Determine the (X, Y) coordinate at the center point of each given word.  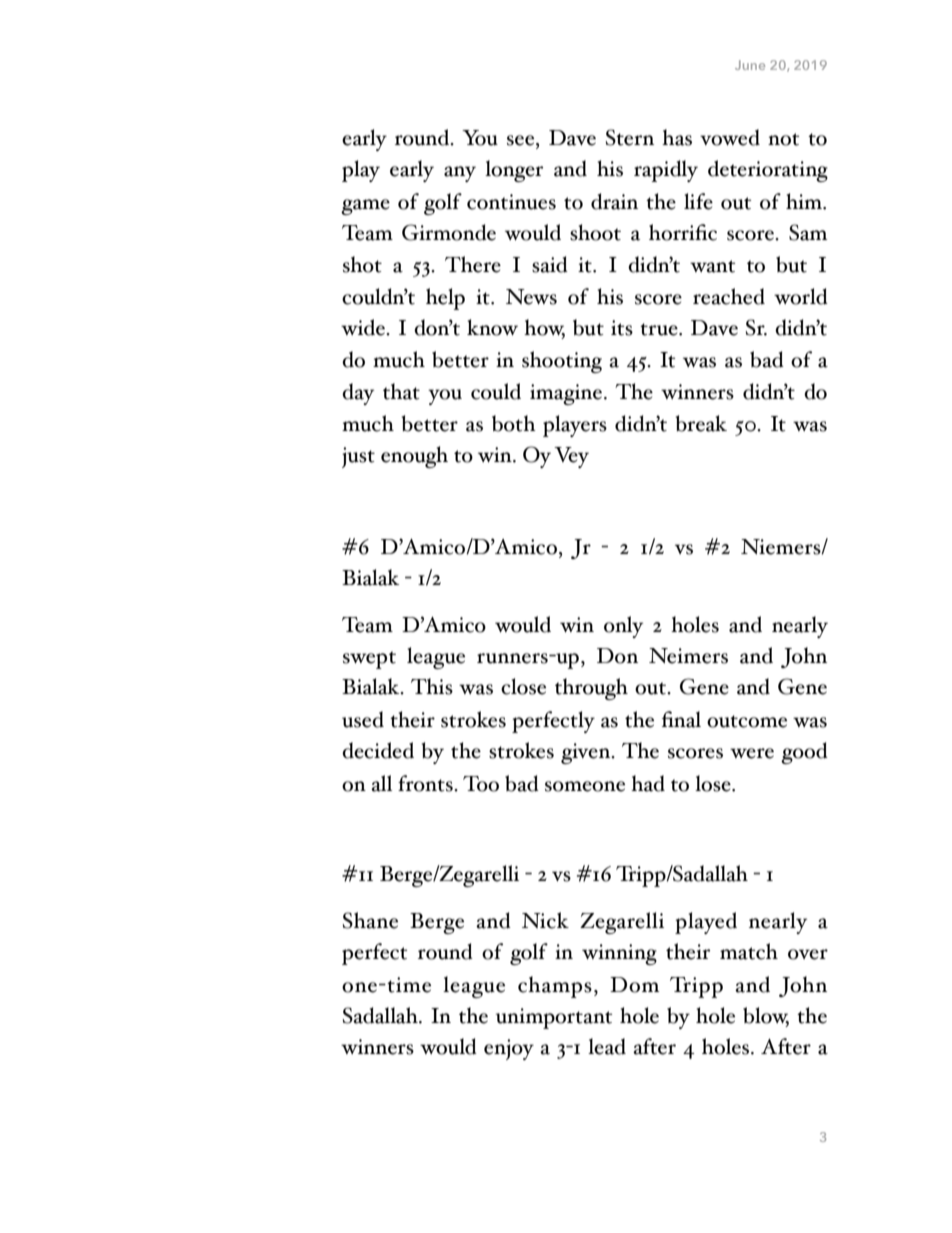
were (752, 753)
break (701, 423)
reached (729, 296)
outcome (747, 721)
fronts (426, 783)
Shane (370, 920)
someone (585, 786)
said (550, 264)
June (750, 65)
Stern (630, 137)
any (460, 174)
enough (414, 457)
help (445, 299)
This (432, 686)
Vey (571, 457)
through (591, 689)
